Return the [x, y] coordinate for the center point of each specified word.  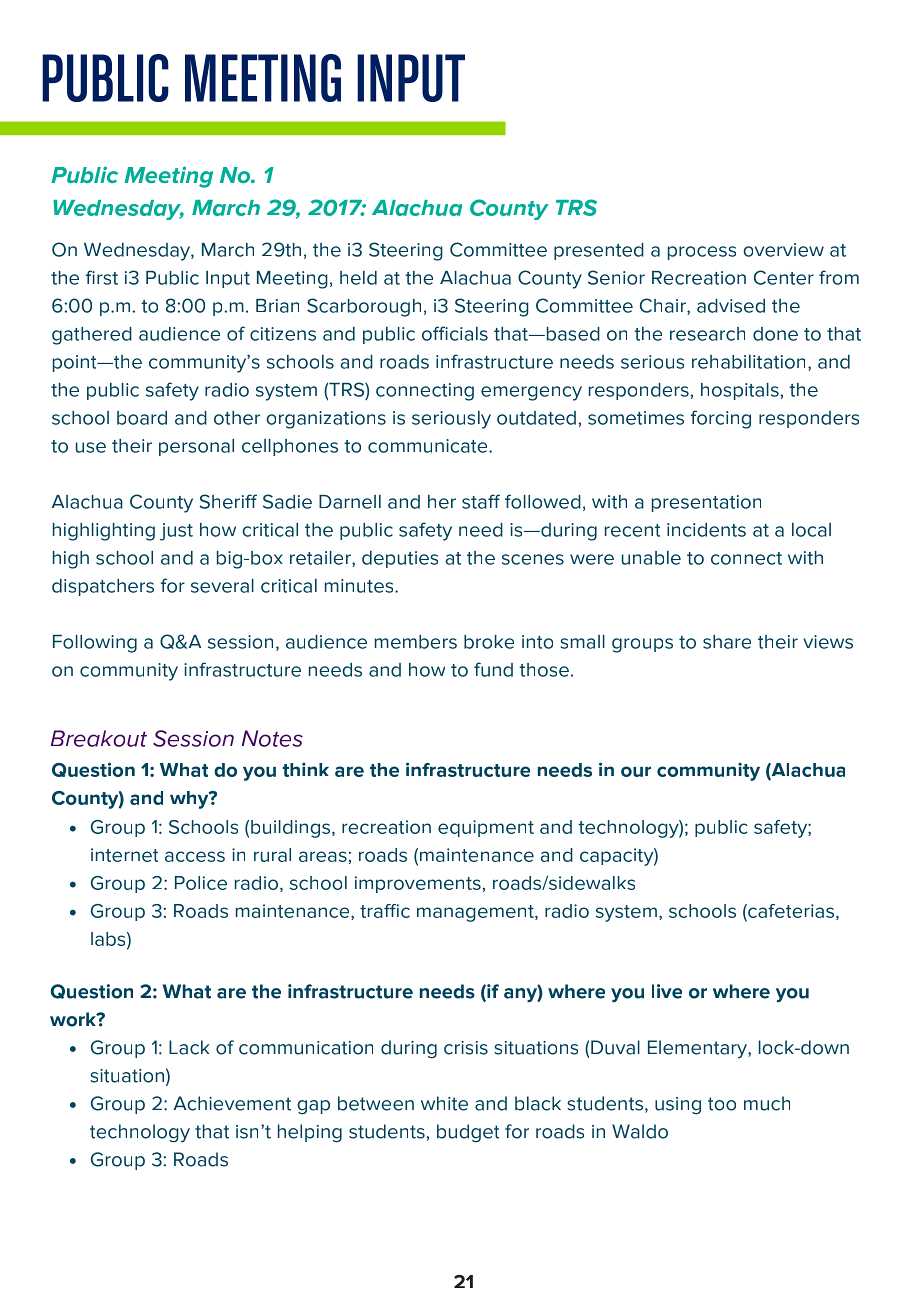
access [195, 856]
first [102, 277]
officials [455, 333]
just [176, 532]
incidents [706, 530]
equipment [486, 828]
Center [784, 277]
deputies [400, 559]
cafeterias [790, 912]
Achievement [232, 1103]
